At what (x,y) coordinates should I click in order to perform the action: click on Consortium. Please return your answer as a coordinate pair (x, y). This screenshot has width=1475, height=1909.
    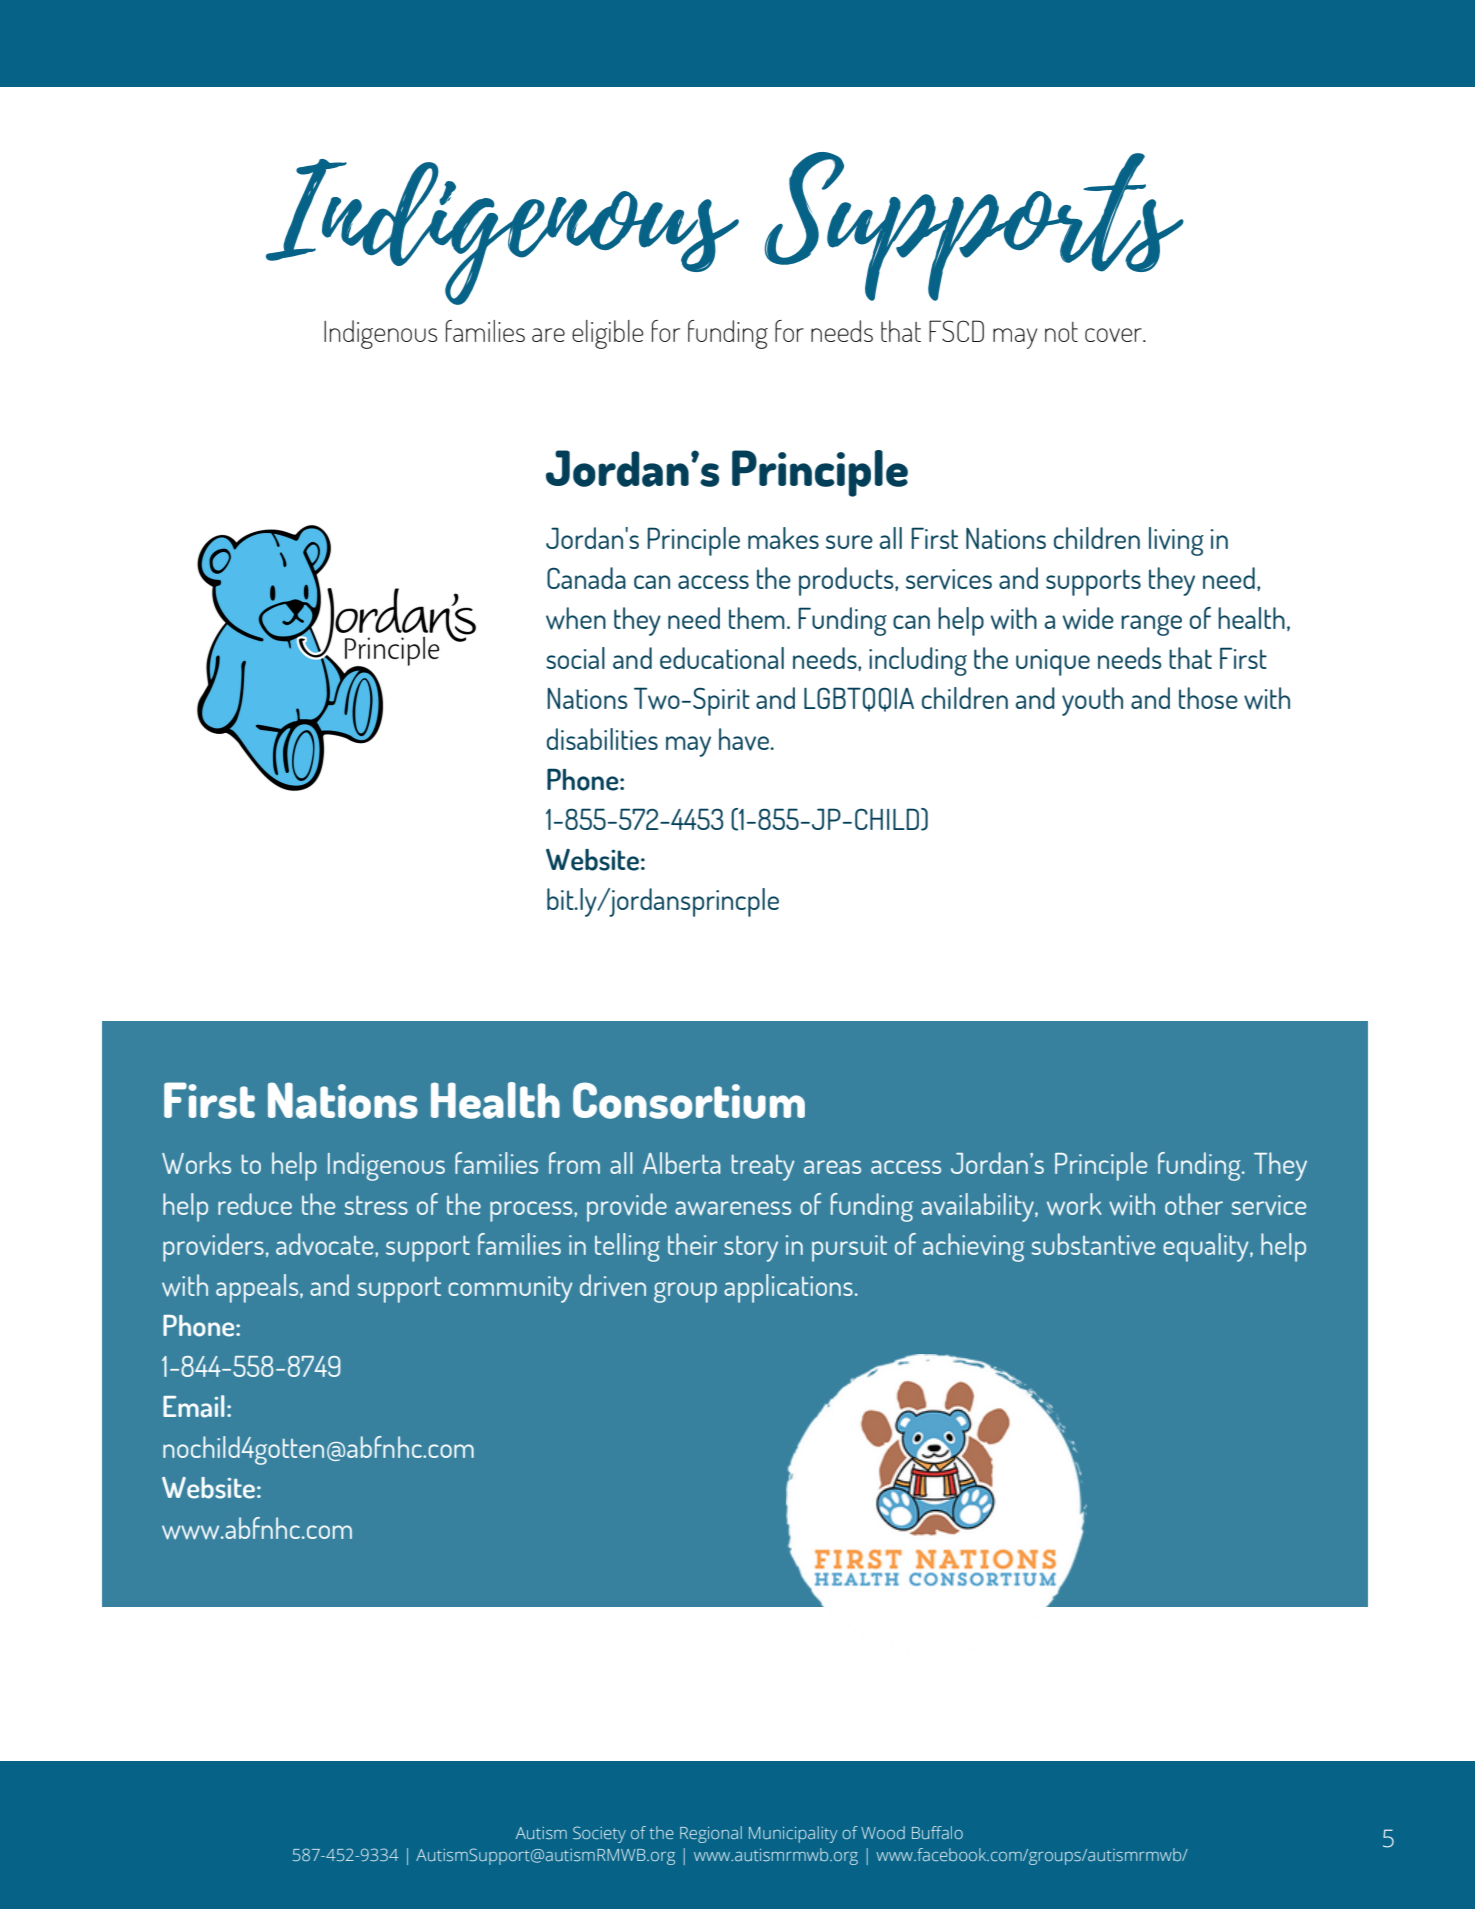
    Looking at the image, I should click on (689, 1100).
